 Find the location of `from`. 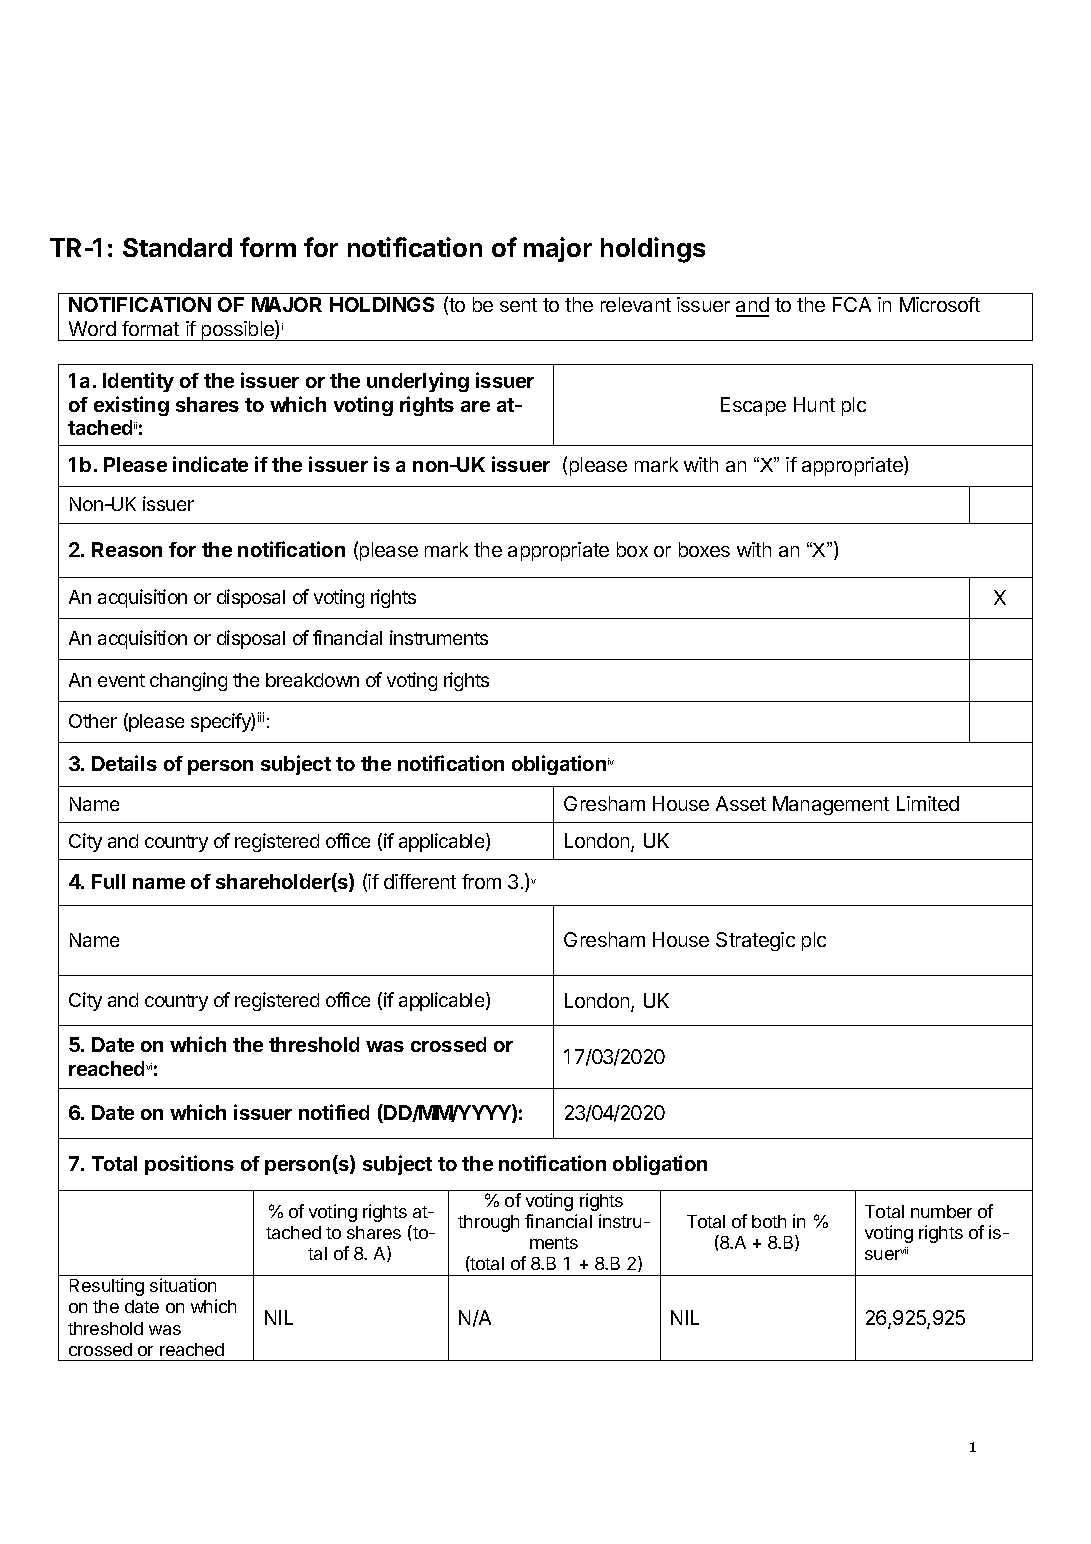

from is located at coordinates (481, 881).
